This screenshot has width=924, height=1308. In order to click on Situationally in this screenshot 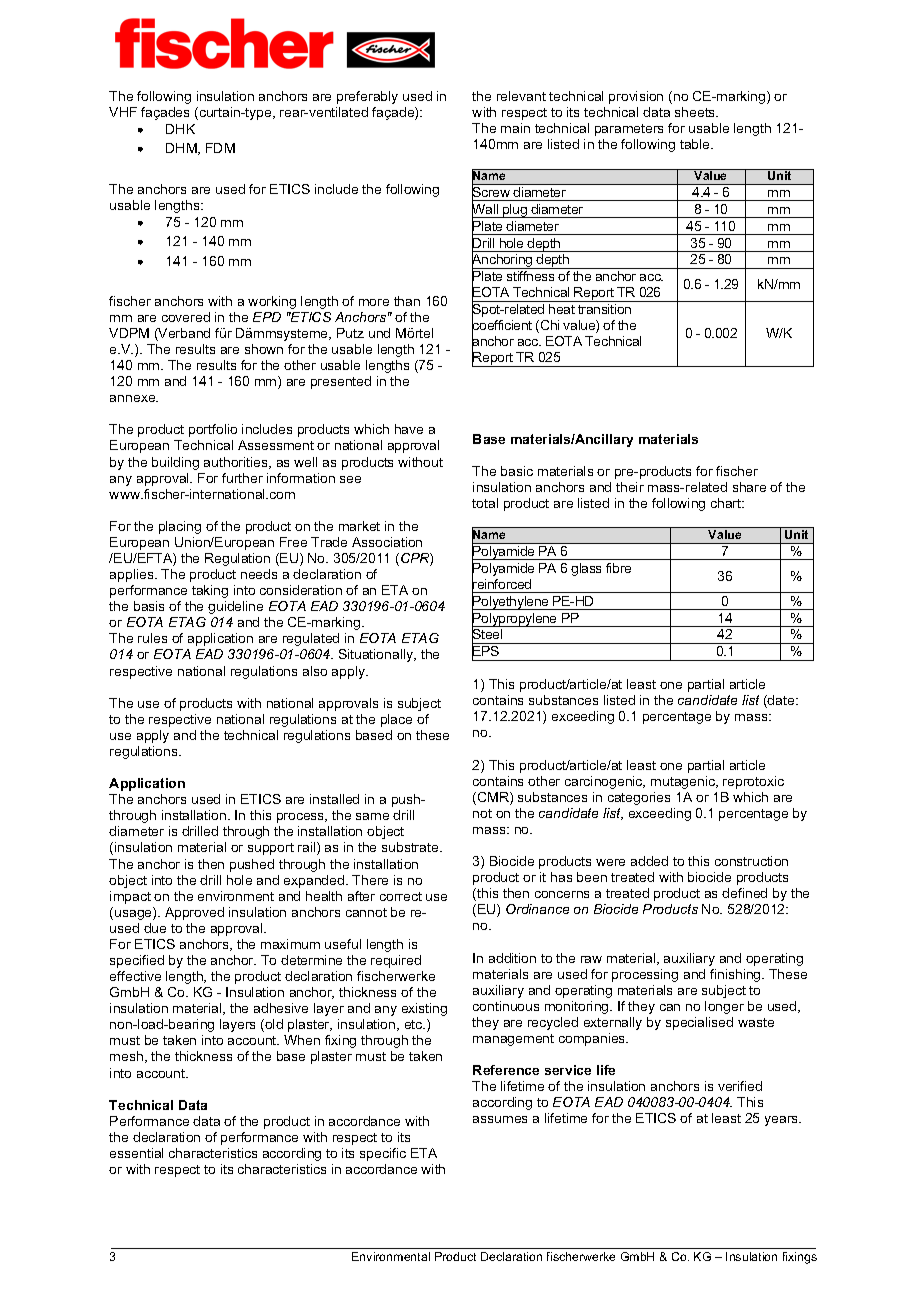, I will do `click(377, 655)`.
